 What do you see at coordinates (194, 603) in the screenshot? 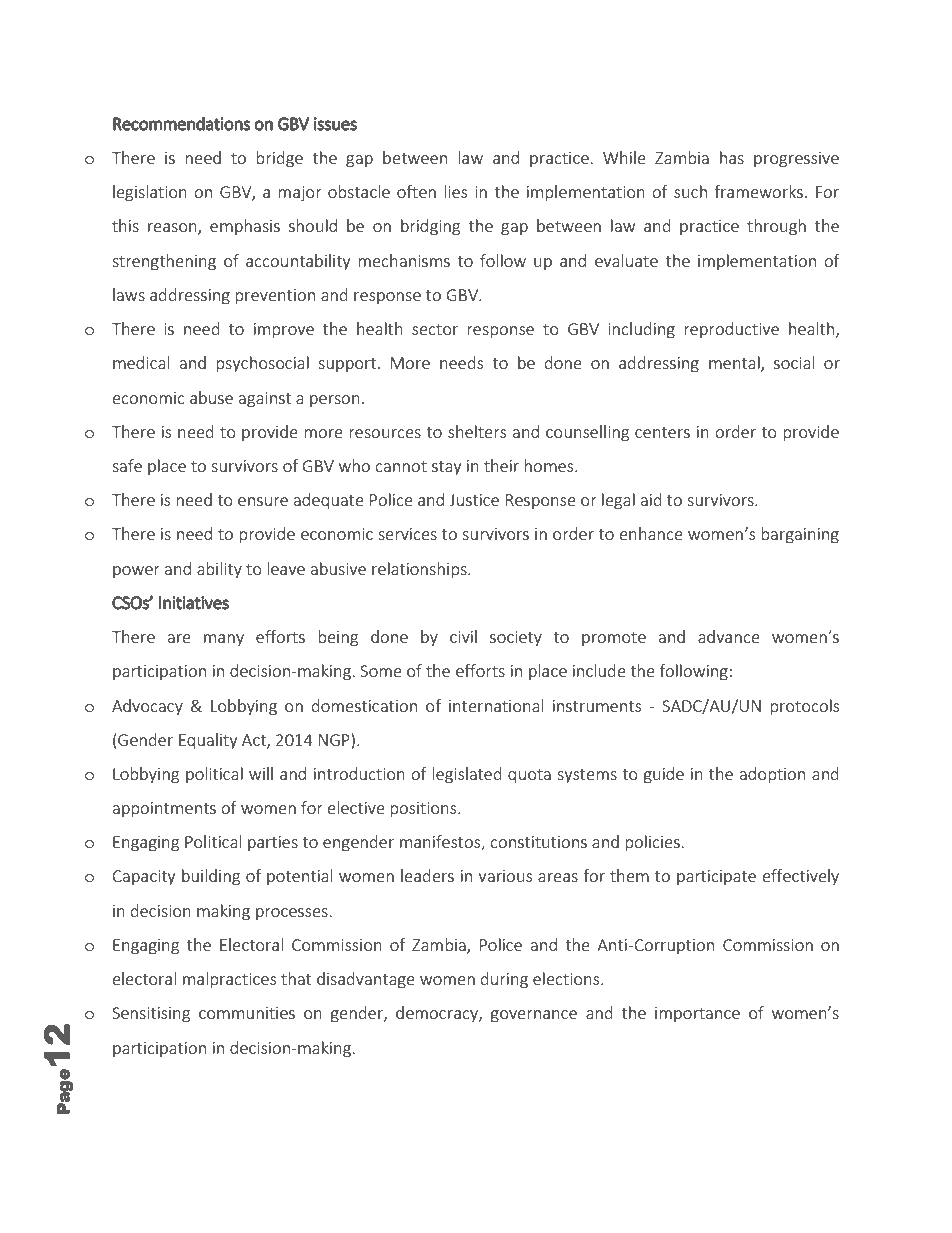
I see `Initiatives` at bounding box center [194, 603].
